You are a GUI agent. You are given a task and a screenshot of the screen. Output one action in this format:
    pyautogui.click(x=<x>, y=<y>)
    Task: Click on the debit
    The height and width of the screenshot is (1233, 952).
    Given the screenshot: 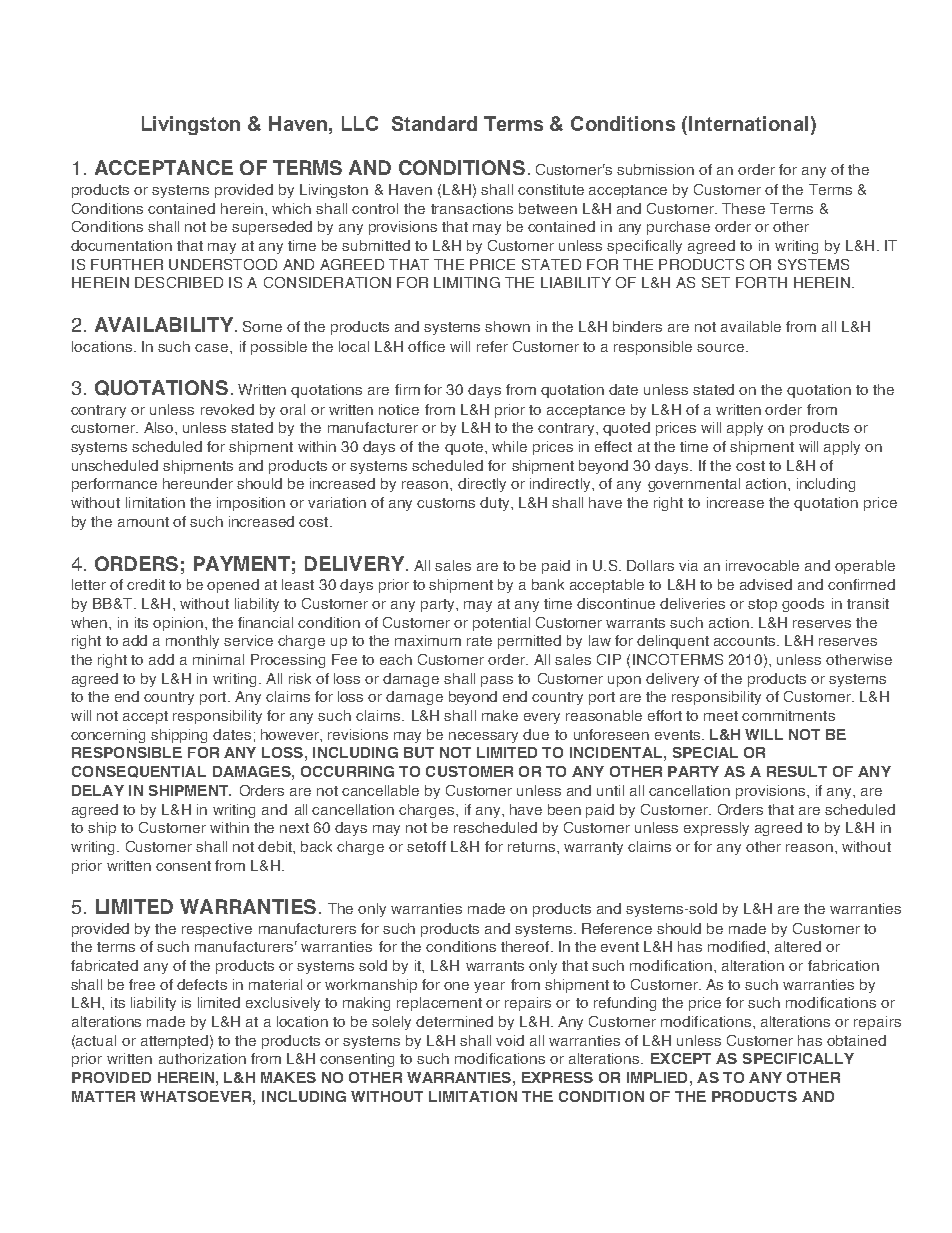 What is the action you would take?
    pyautogui.click(x=276, y=846)
